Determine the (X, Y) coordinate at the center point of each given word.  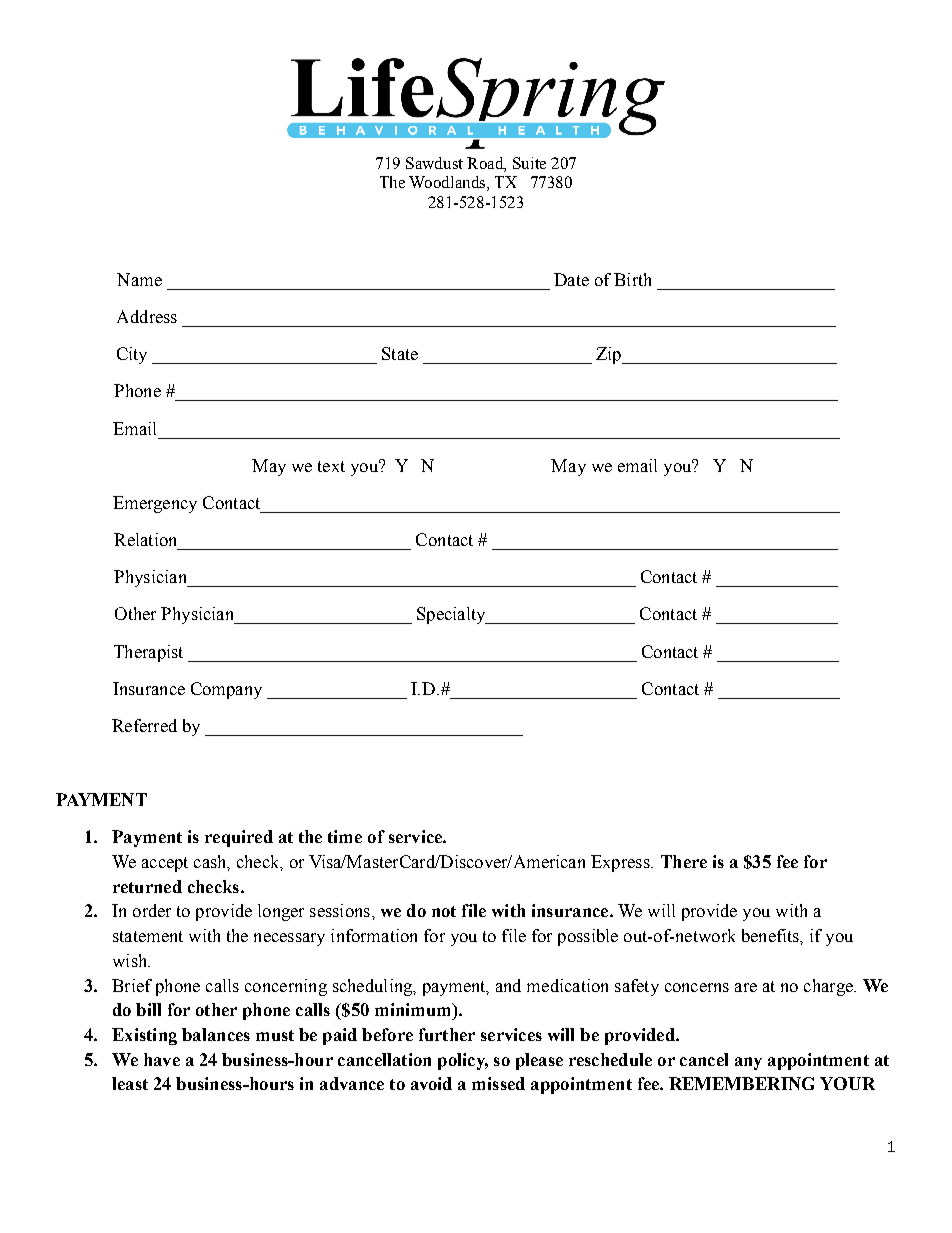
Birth (632, 279)
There (684, 861)
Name (139, 279)
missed (498, 1083)
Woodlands (448, 183)
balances (216, 1034)
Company (226, 690)
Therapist (148, 653)
